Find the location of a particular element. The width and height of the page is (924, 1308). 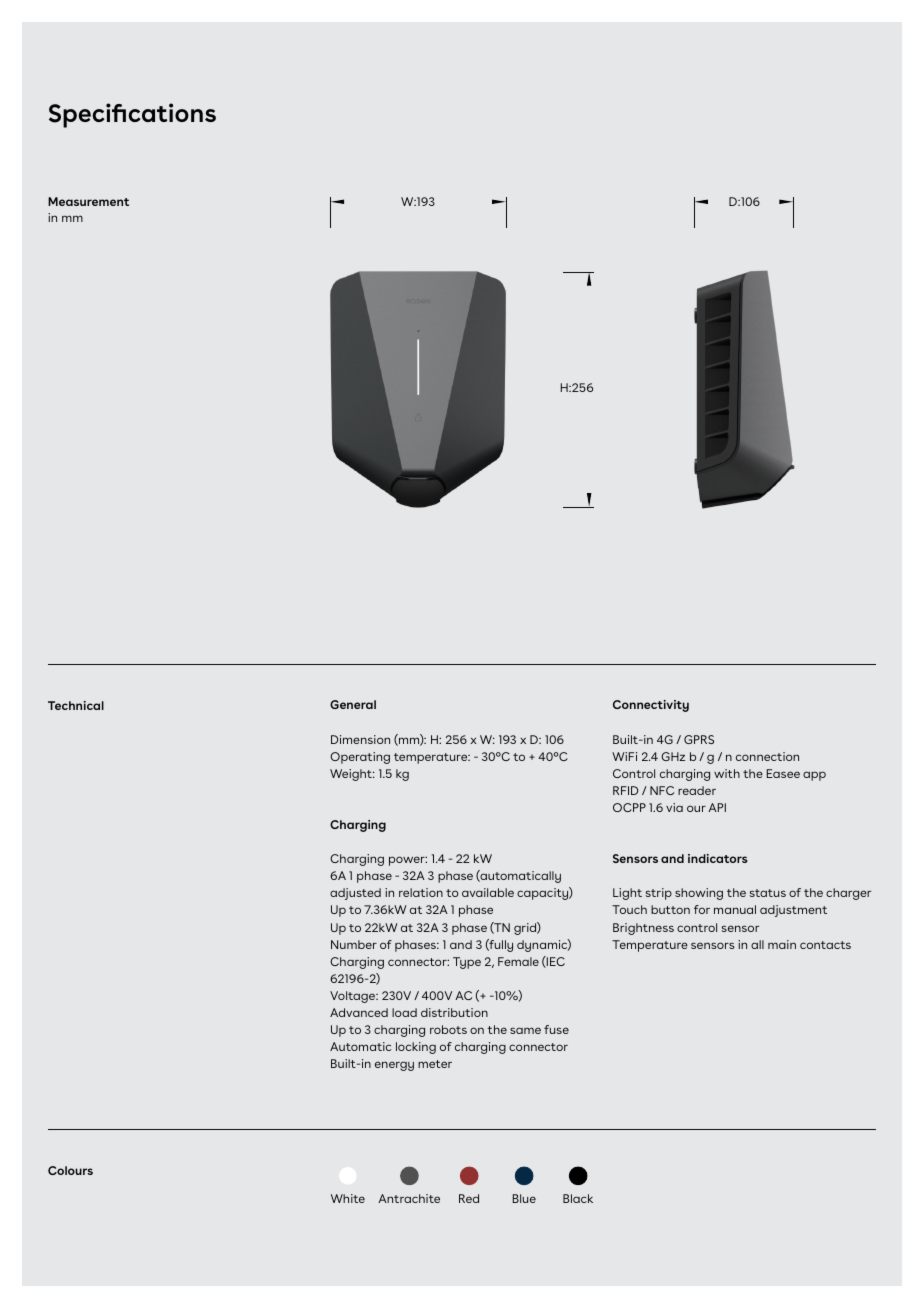

adjusted is located at coordinates (355, 894).
